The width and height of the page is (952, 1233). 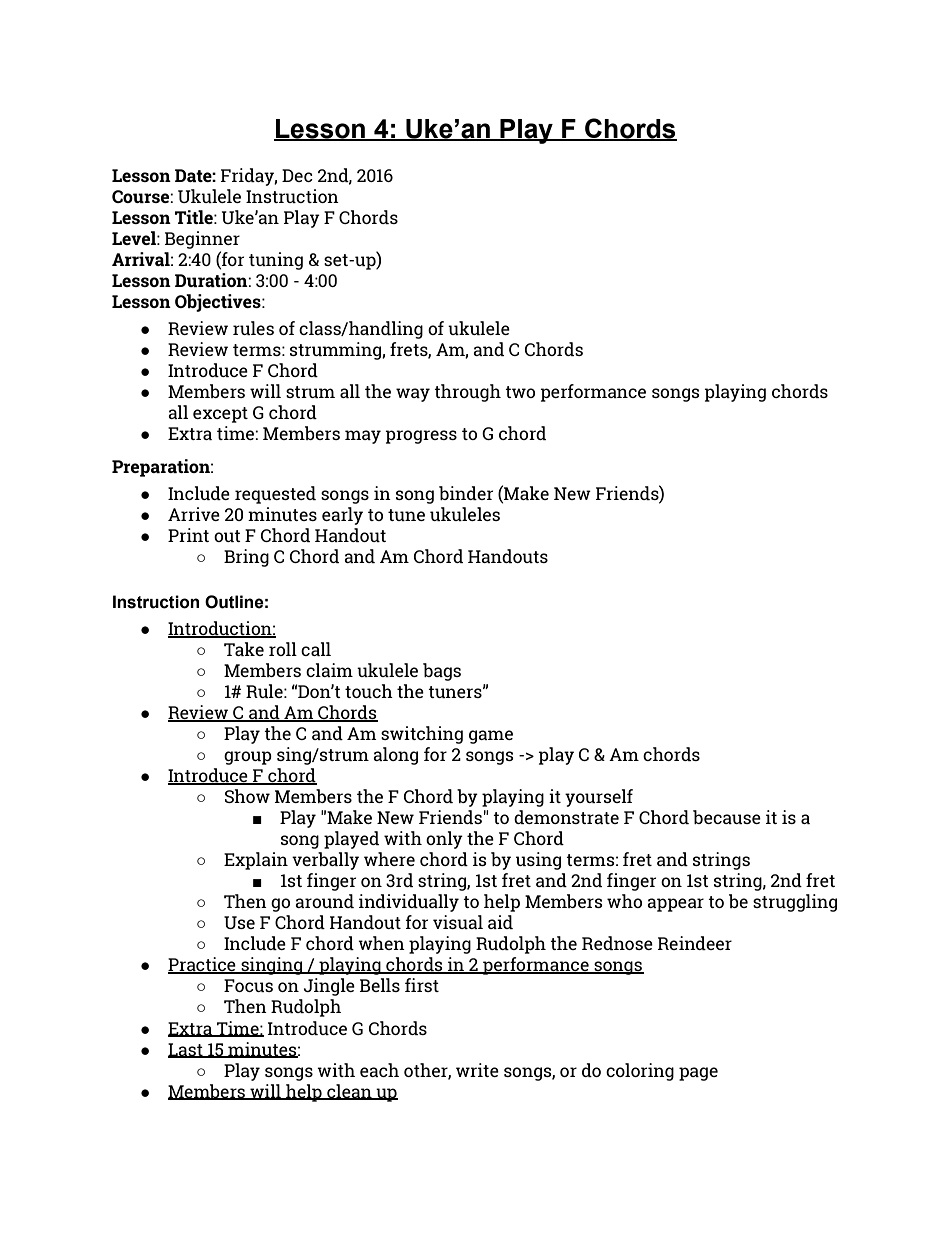 I want to click on page, so click(x=698, y=1074).
